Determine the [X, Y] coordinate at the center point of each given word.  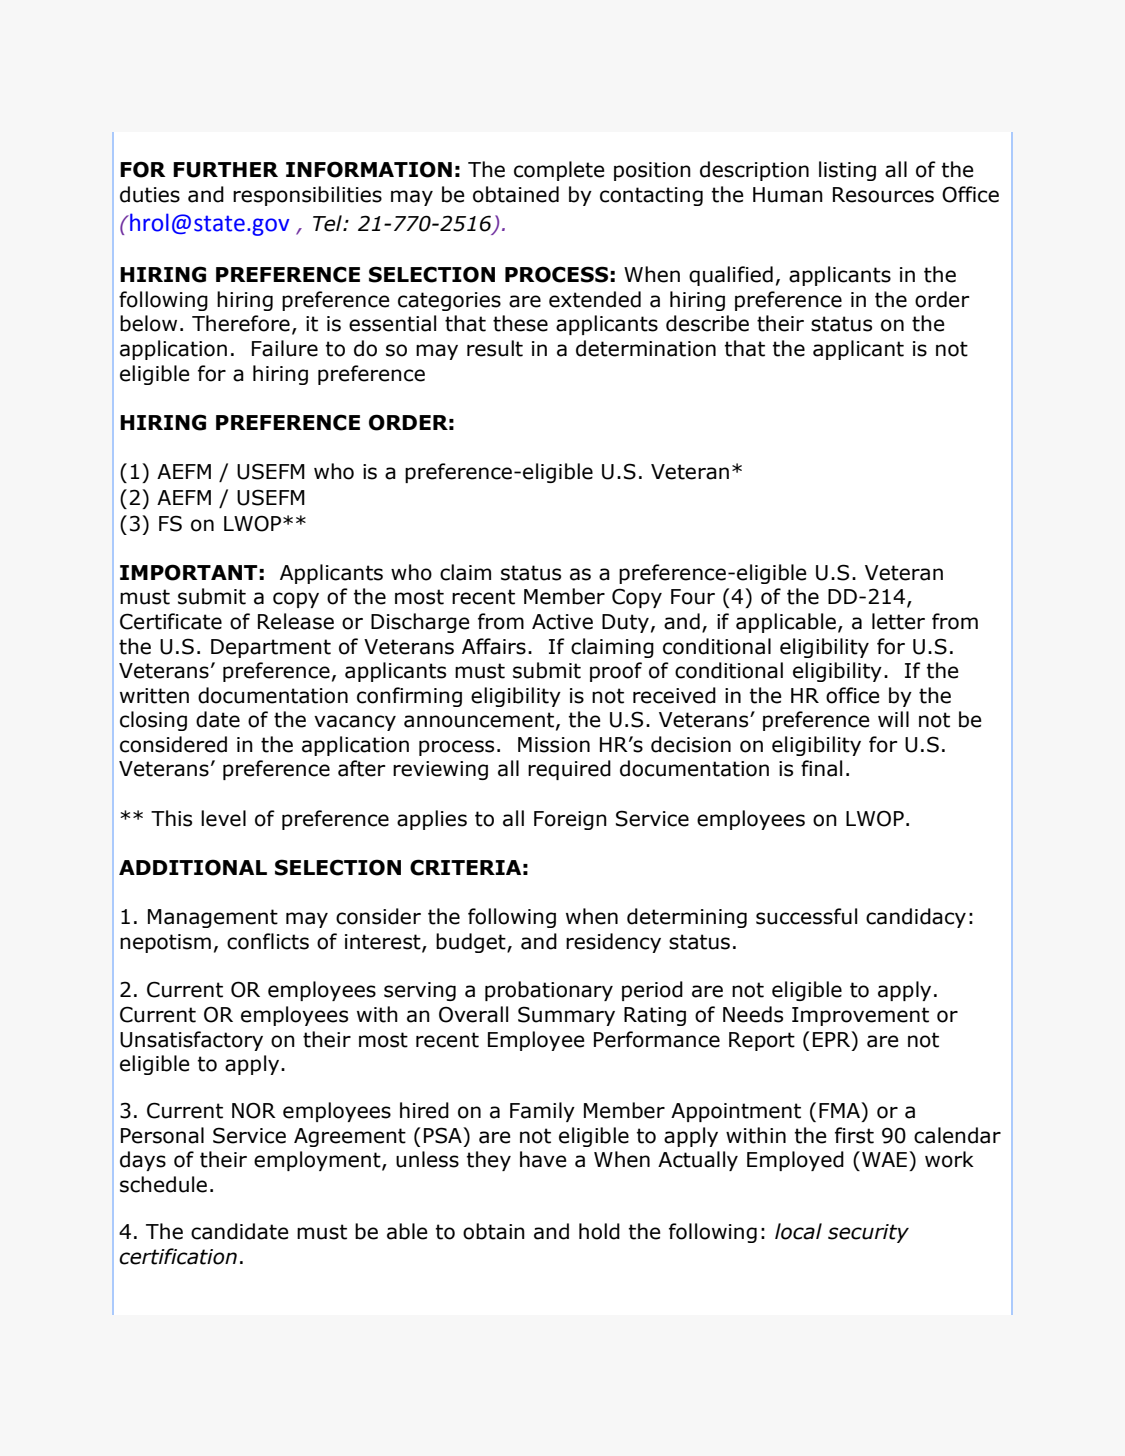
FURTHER [225, 170]
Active [562, 622]
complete [559, 171]
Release [296, 621]
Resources [883, 195]
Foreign [570, 820]
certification [178, 1256]
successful [806, 916]
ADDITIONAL [193, 867]
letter [898, 621]
